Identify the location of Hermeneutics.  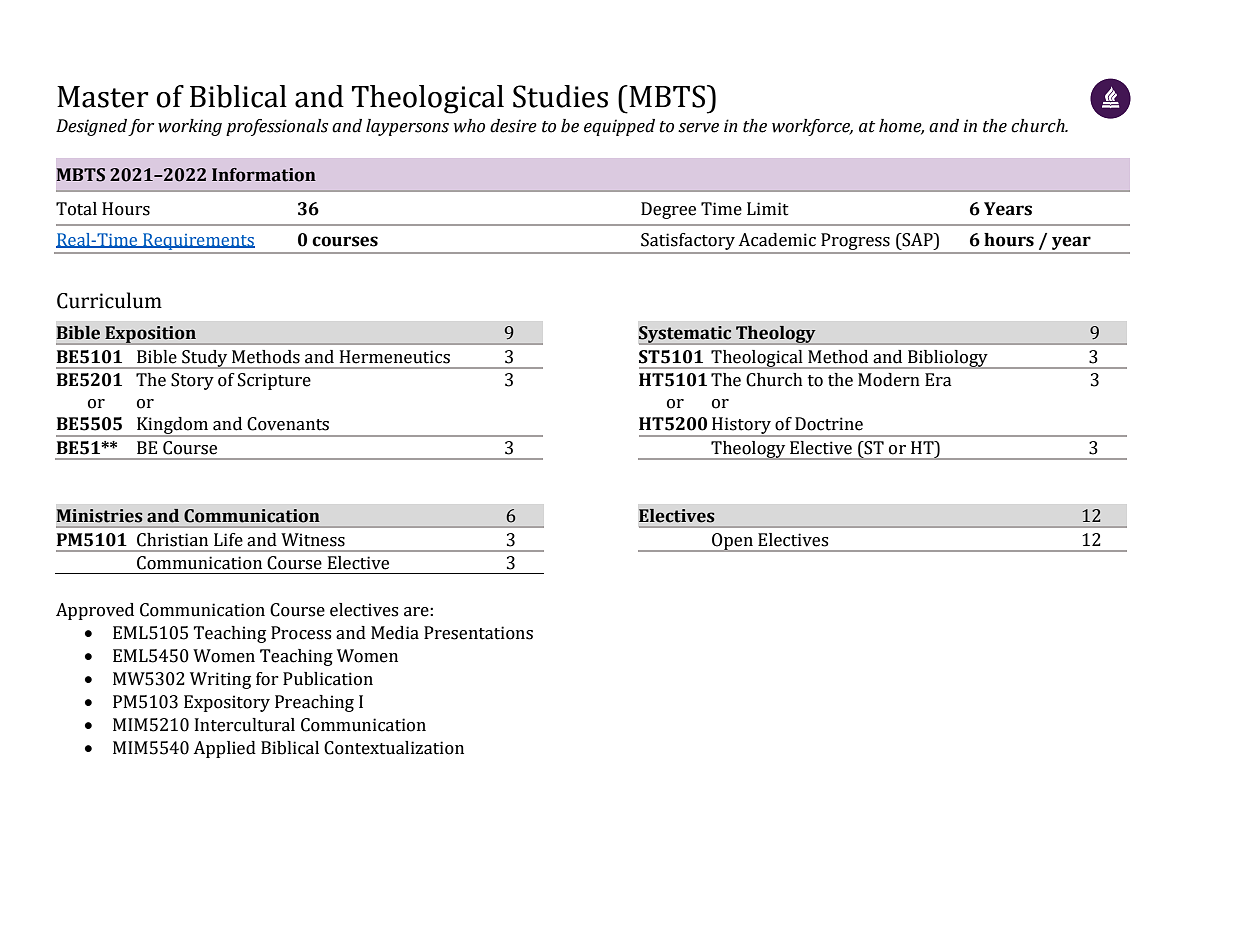
(395, 357).
